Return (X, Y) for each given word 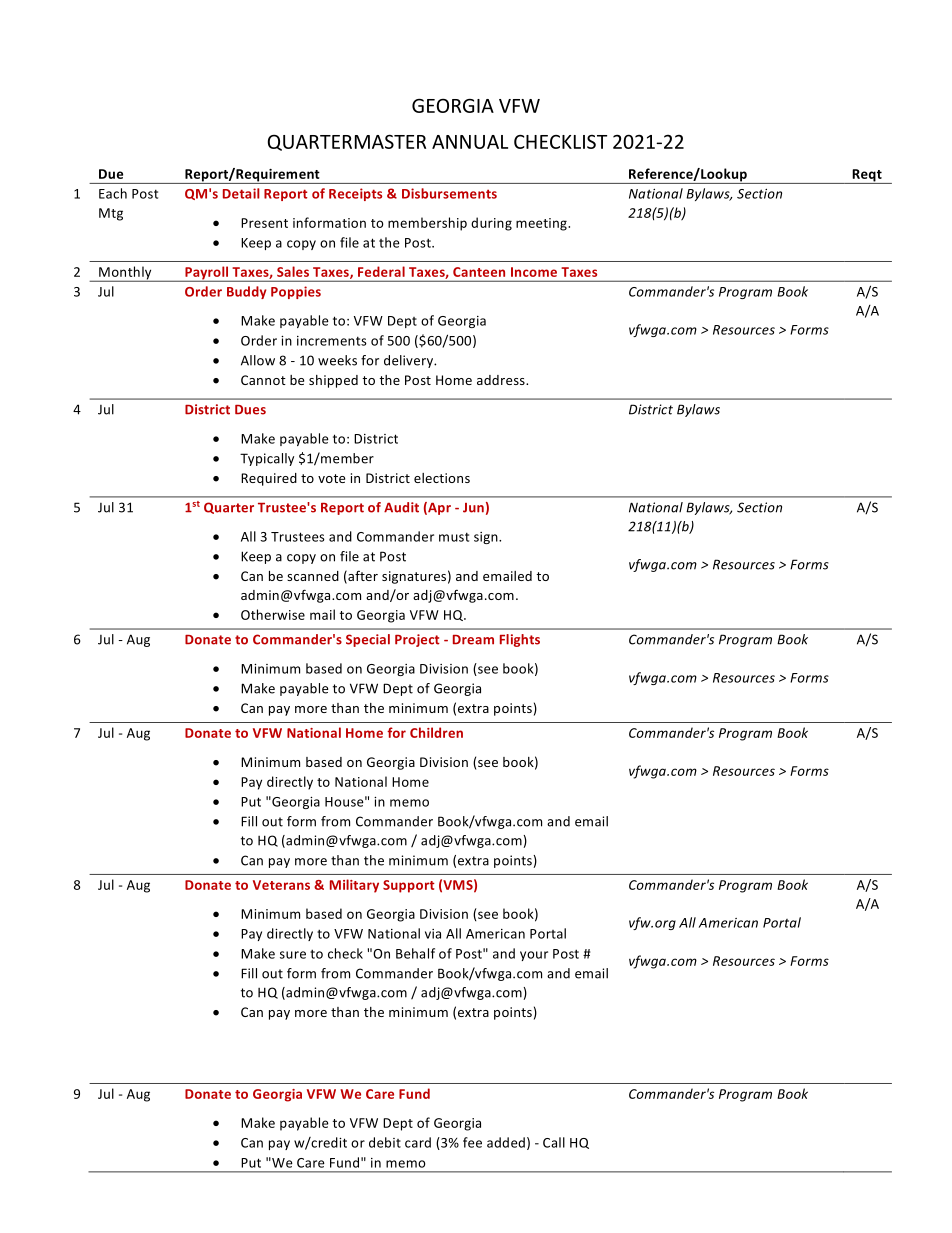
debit (385, 1142)
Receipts (355, 194)
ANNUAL (470, 142)
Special (368, 640)
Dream (473, 640)
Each (113, 193)
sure (293, 955)
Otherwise (273, 614)
